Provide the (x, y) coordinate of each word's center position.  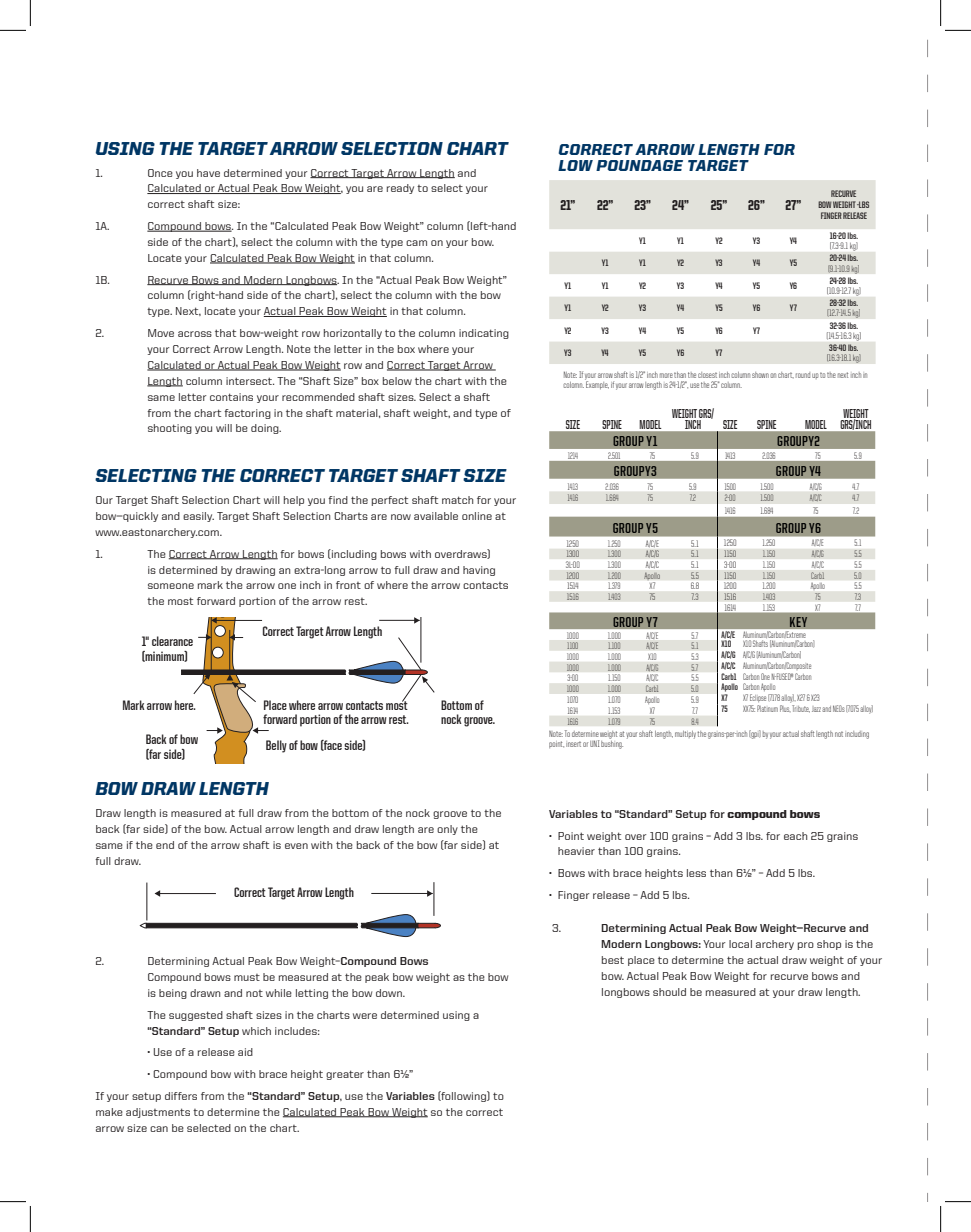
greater (345, 1075)
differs (181, 1096)
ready (400, 189)
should (669, 992)
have (208, 173)
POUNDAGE (639, 165)
